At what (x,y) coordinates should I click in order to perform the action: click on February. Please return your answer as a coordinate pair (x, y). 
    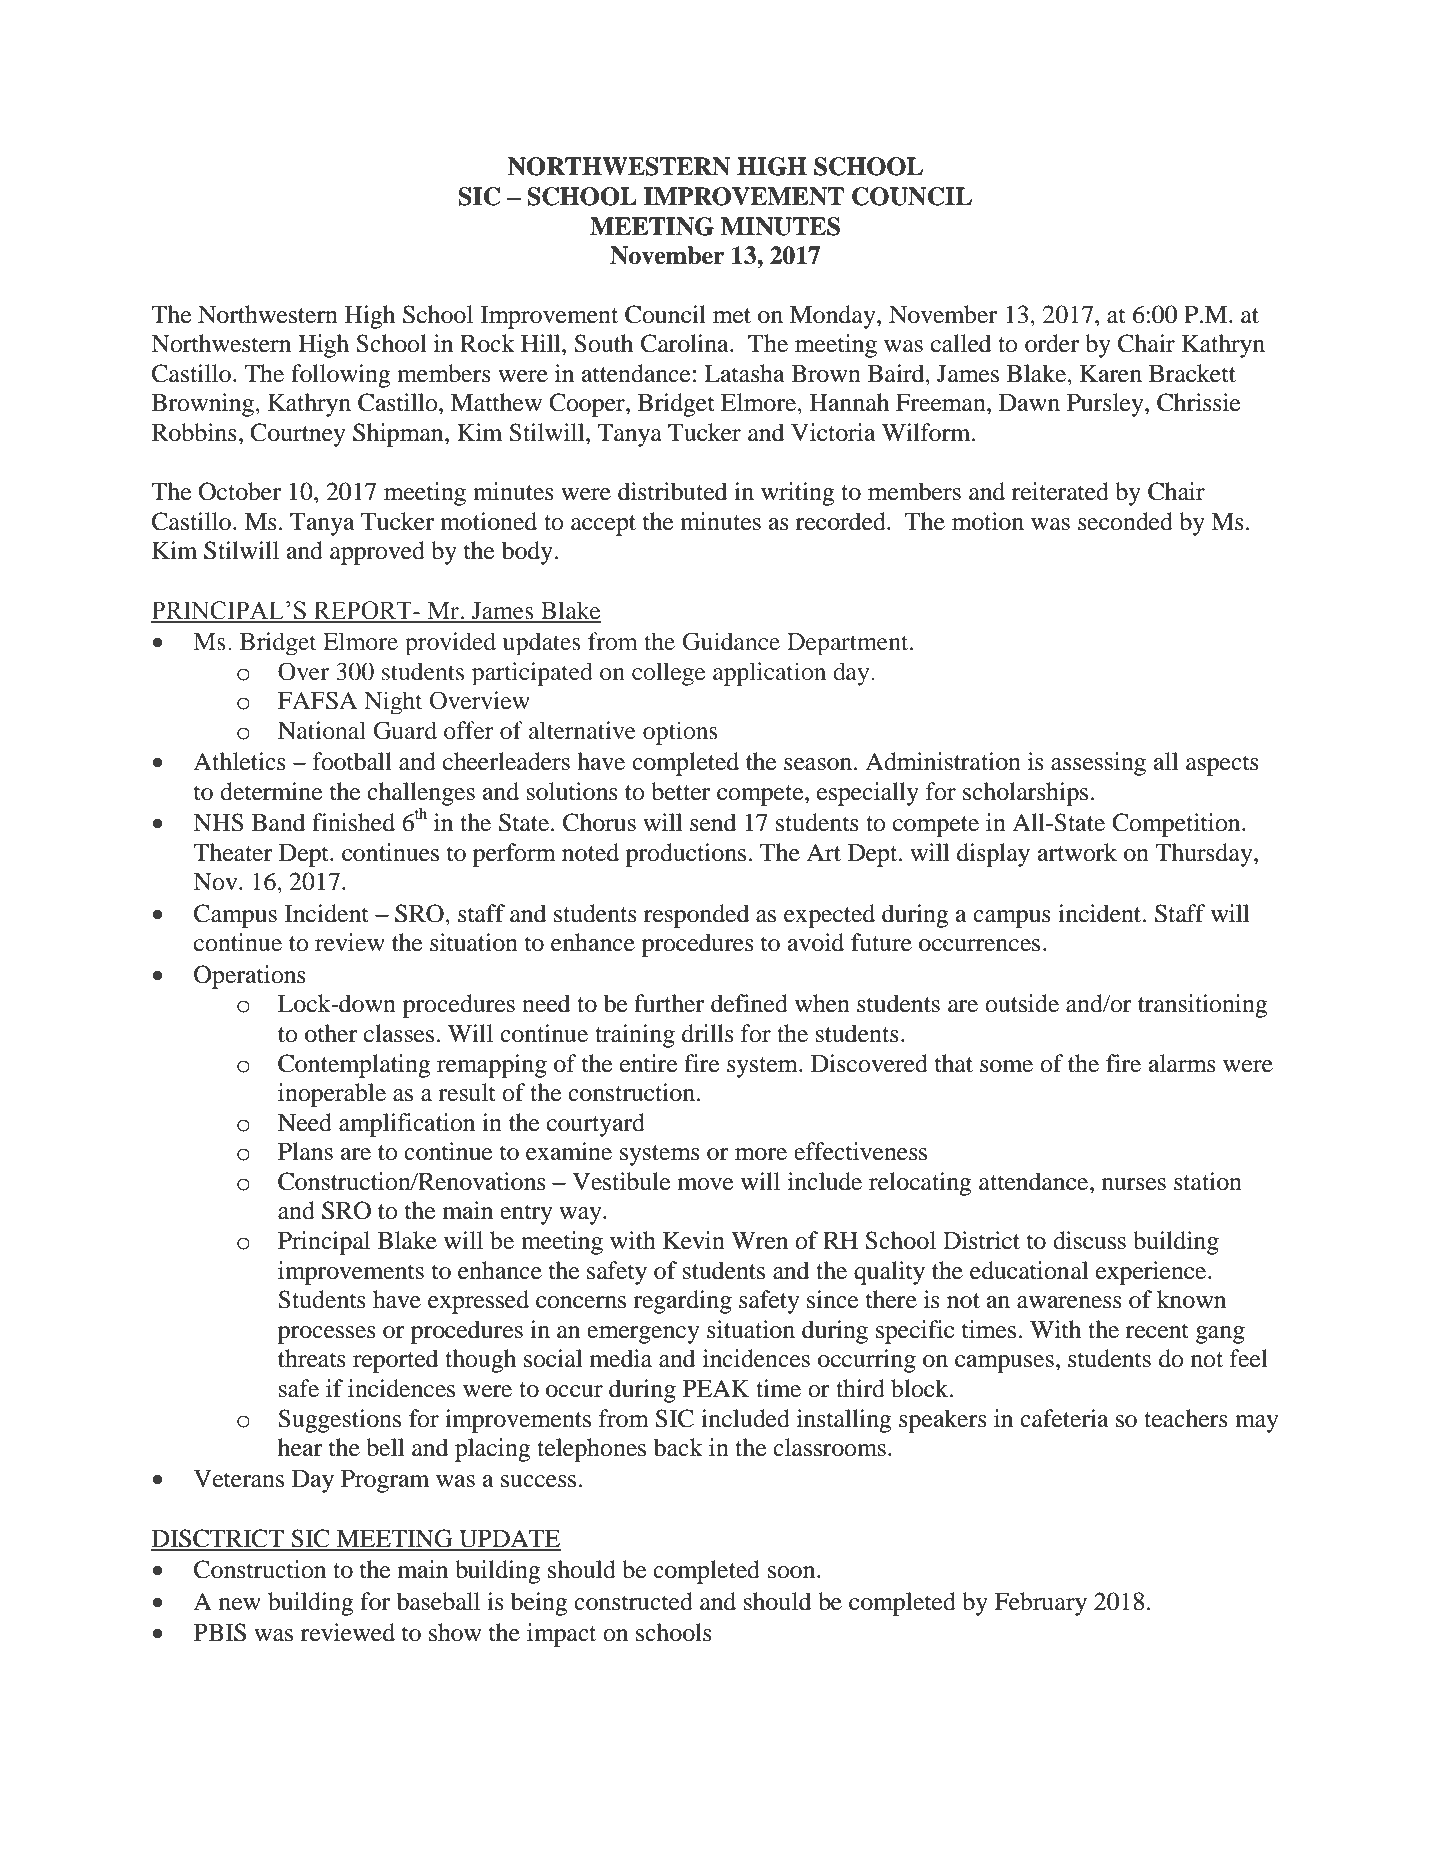
    Looking at the image, I should click on (1040, 1604).
